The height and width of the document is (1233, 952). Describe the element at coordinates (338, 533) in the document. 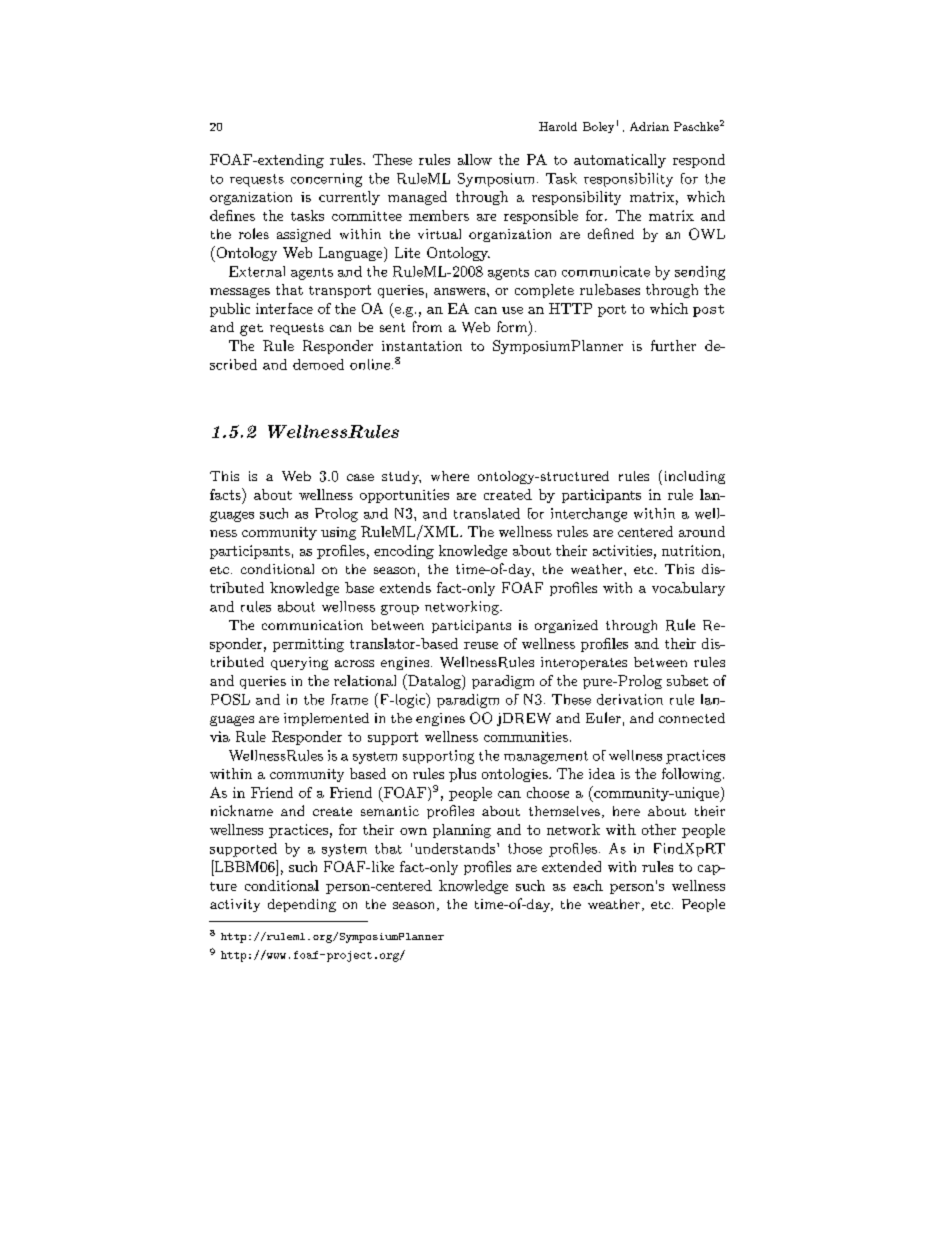

I see `using` at that location.
